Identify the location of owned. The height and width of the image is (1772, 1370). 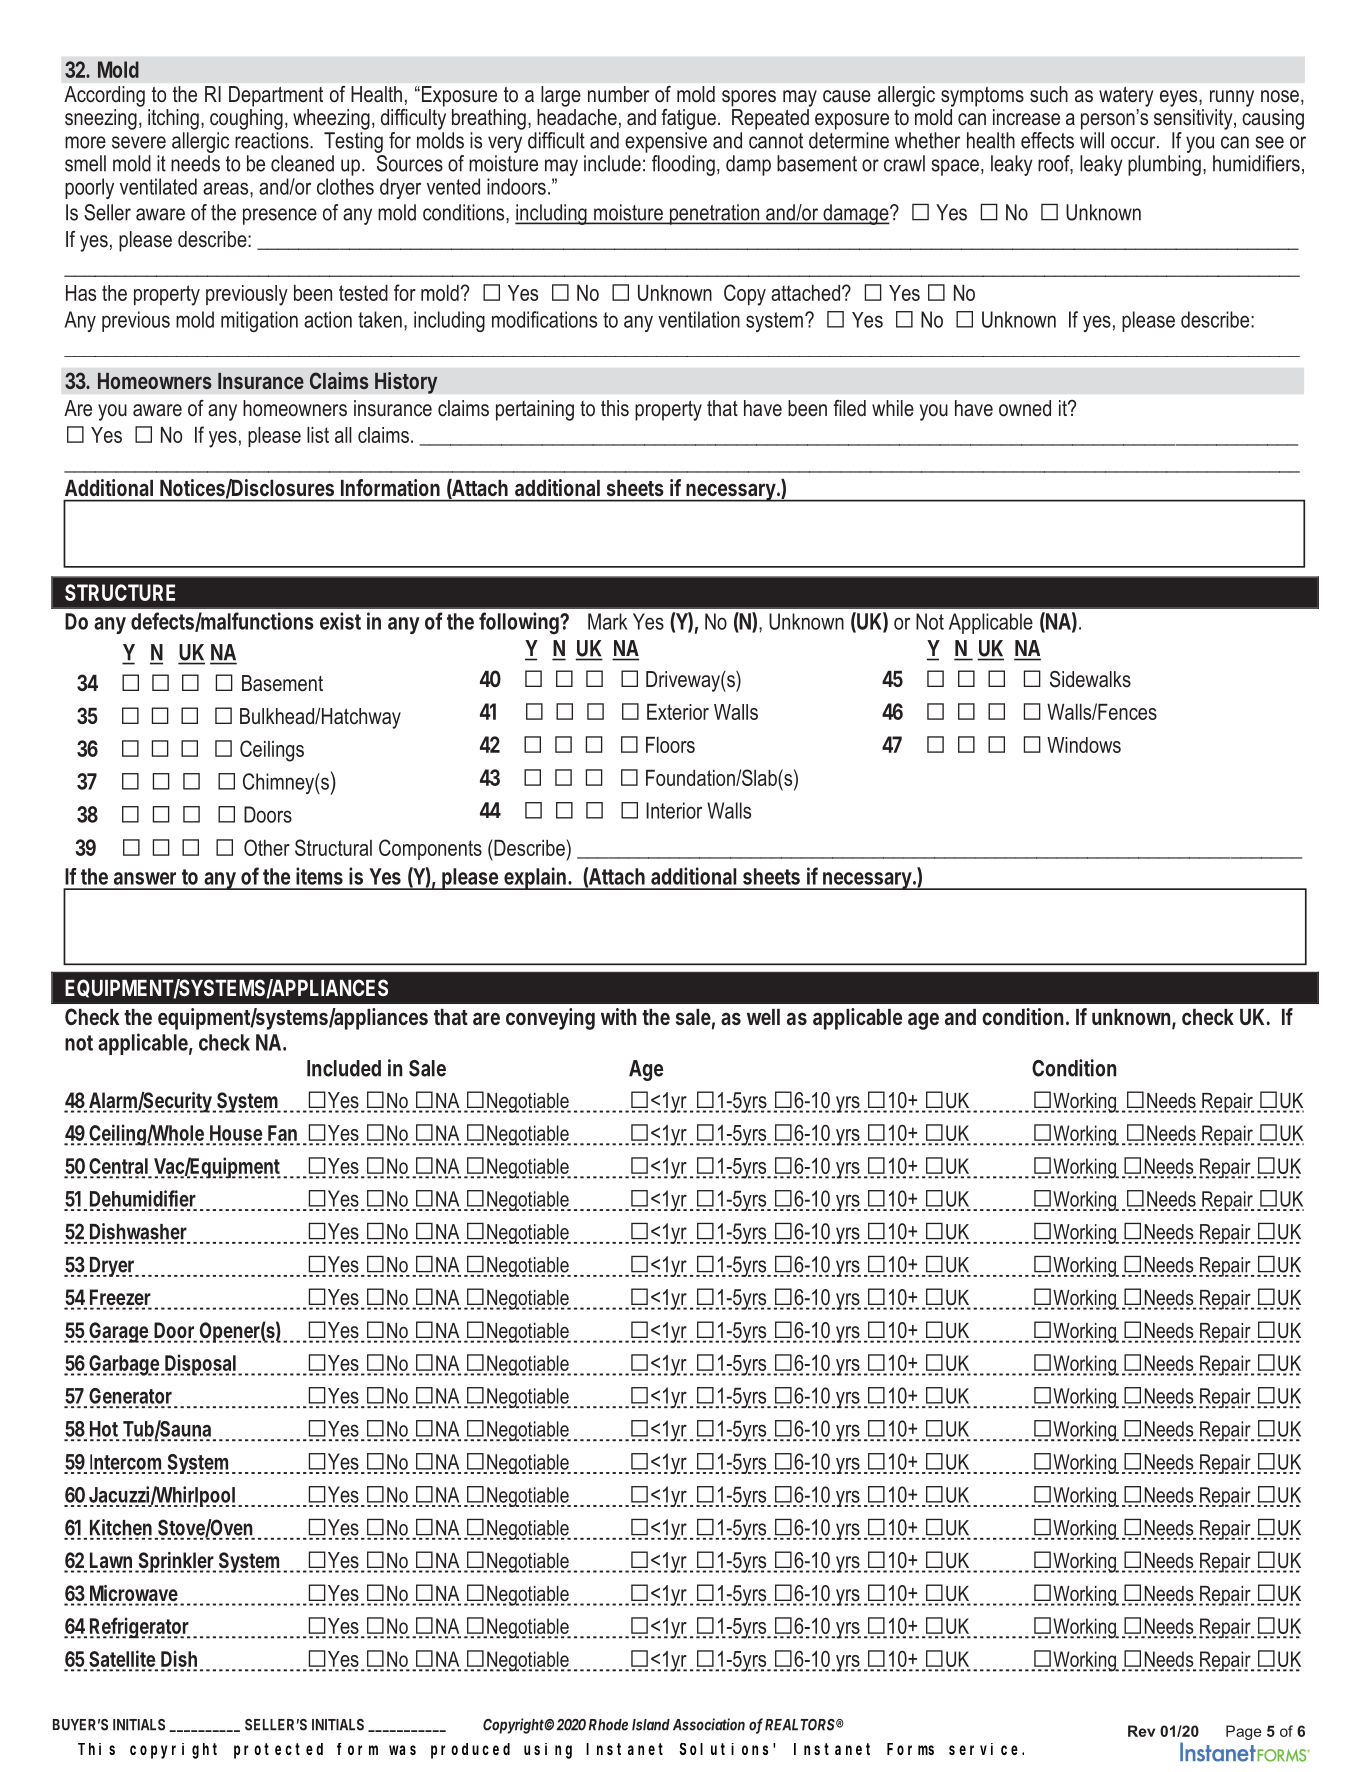
(1025, 408).
